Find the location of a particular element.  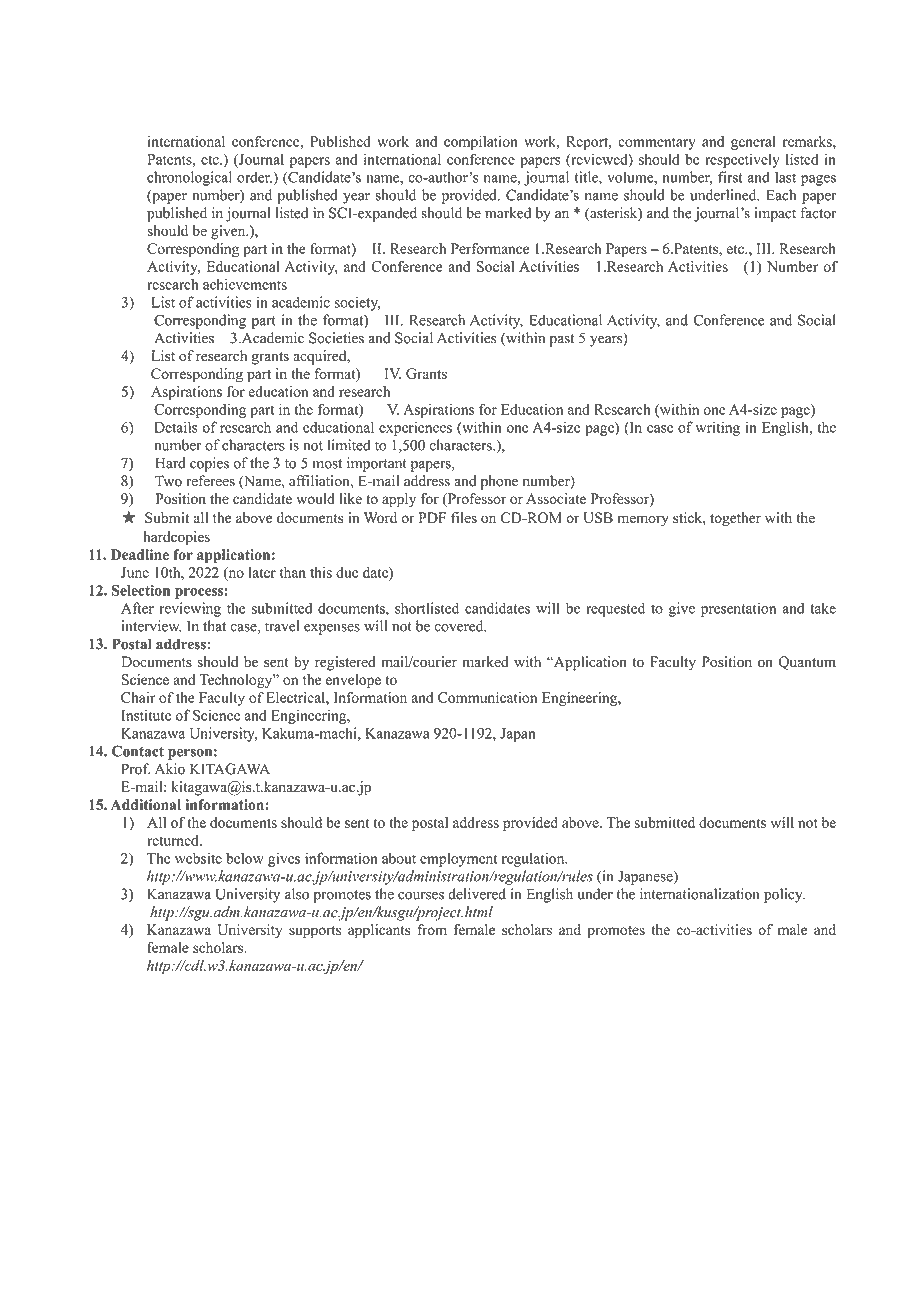

Communication is located at coordinates (487, 697).
